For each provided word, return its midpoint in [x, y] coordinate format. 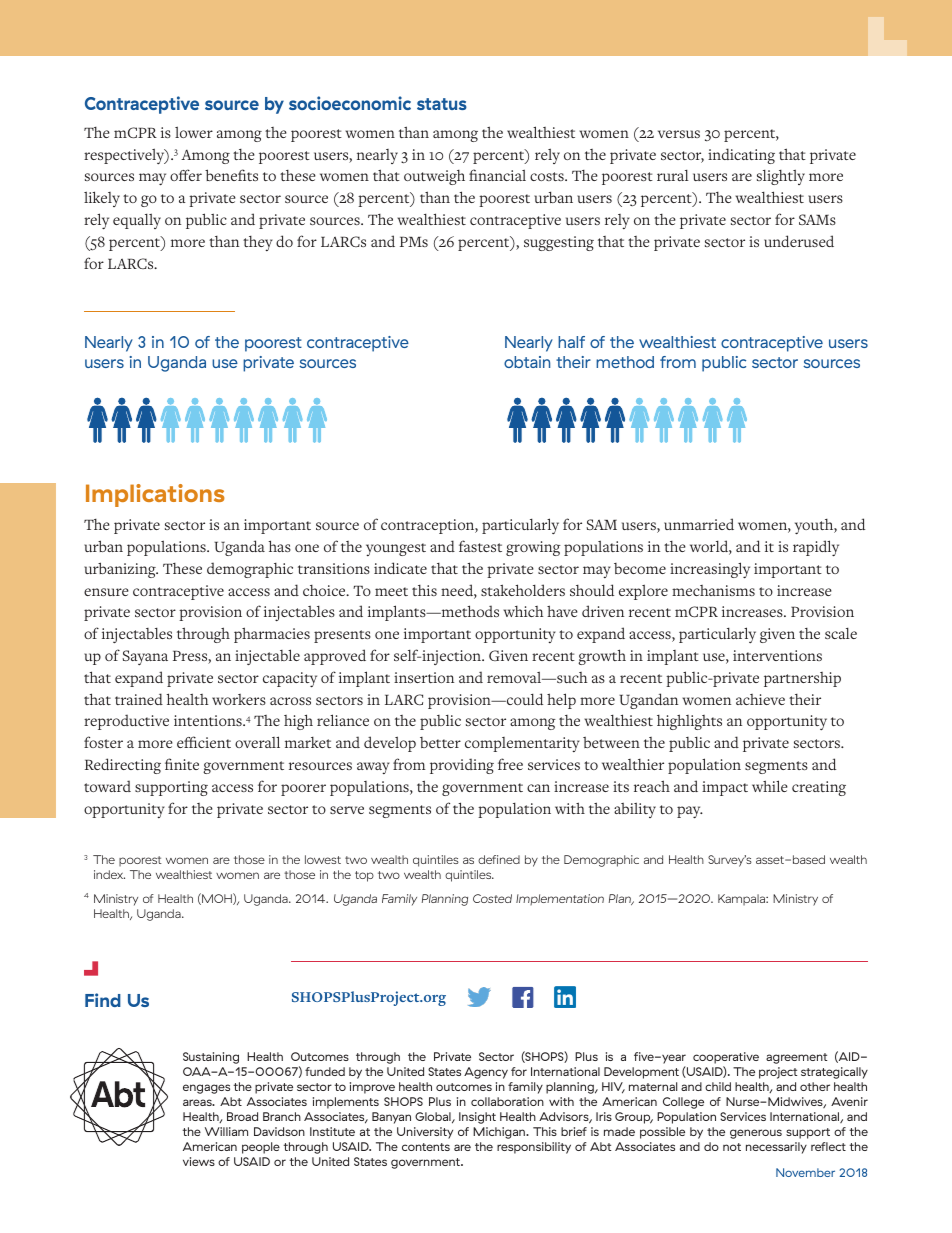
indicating [741, 156]
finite [182, 764]
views [199, 1161]
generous [756, 1134]
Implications [155, 495]
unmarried [699, 524]
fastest [480, 546]
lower [194, 132]
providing [462, 766]
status [442, 104]
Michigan [500, 1133]
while [770, 786]
